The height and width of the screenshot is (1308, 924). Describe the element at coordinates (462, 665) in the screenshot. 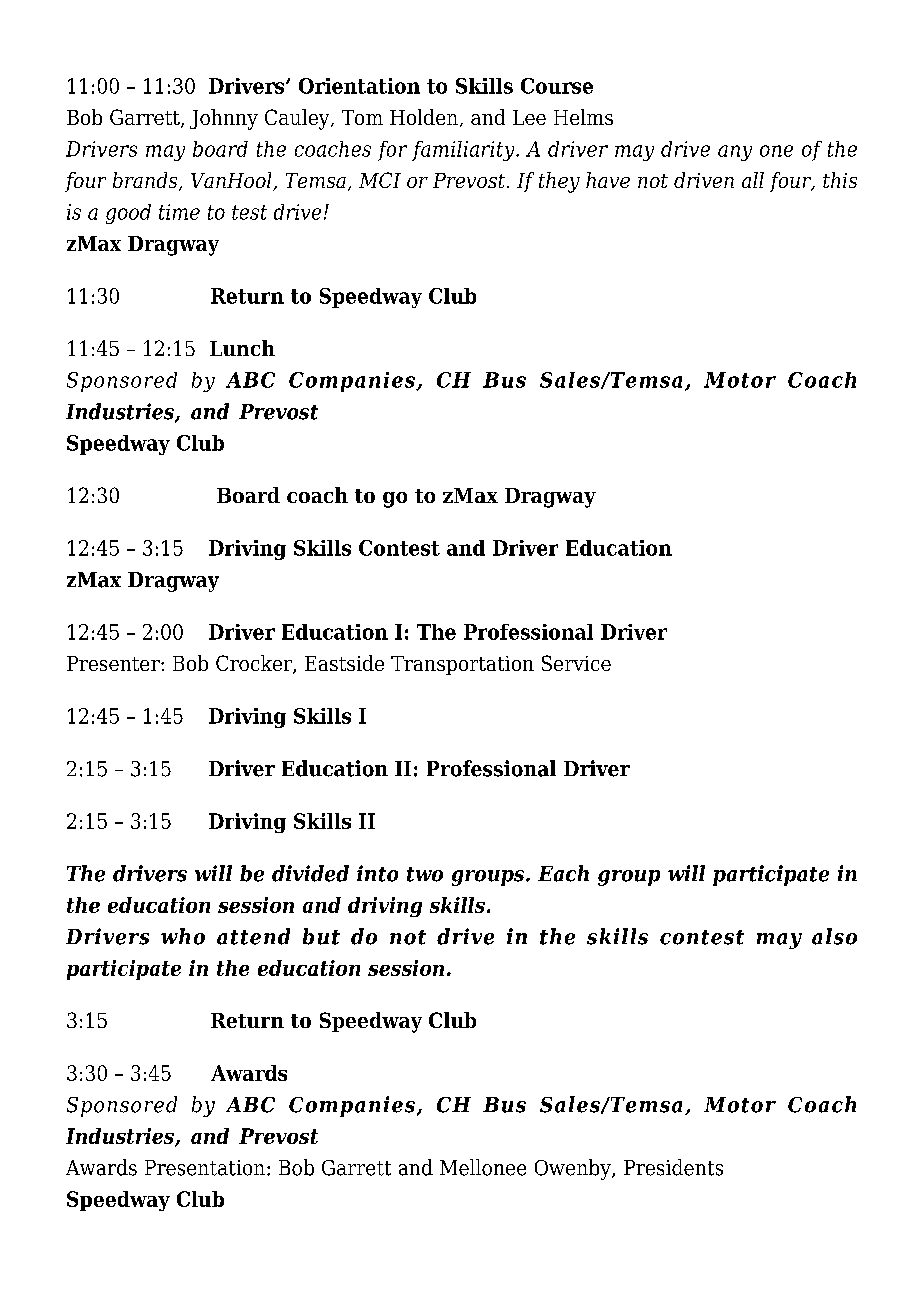

I see `Transportation` at that location.
